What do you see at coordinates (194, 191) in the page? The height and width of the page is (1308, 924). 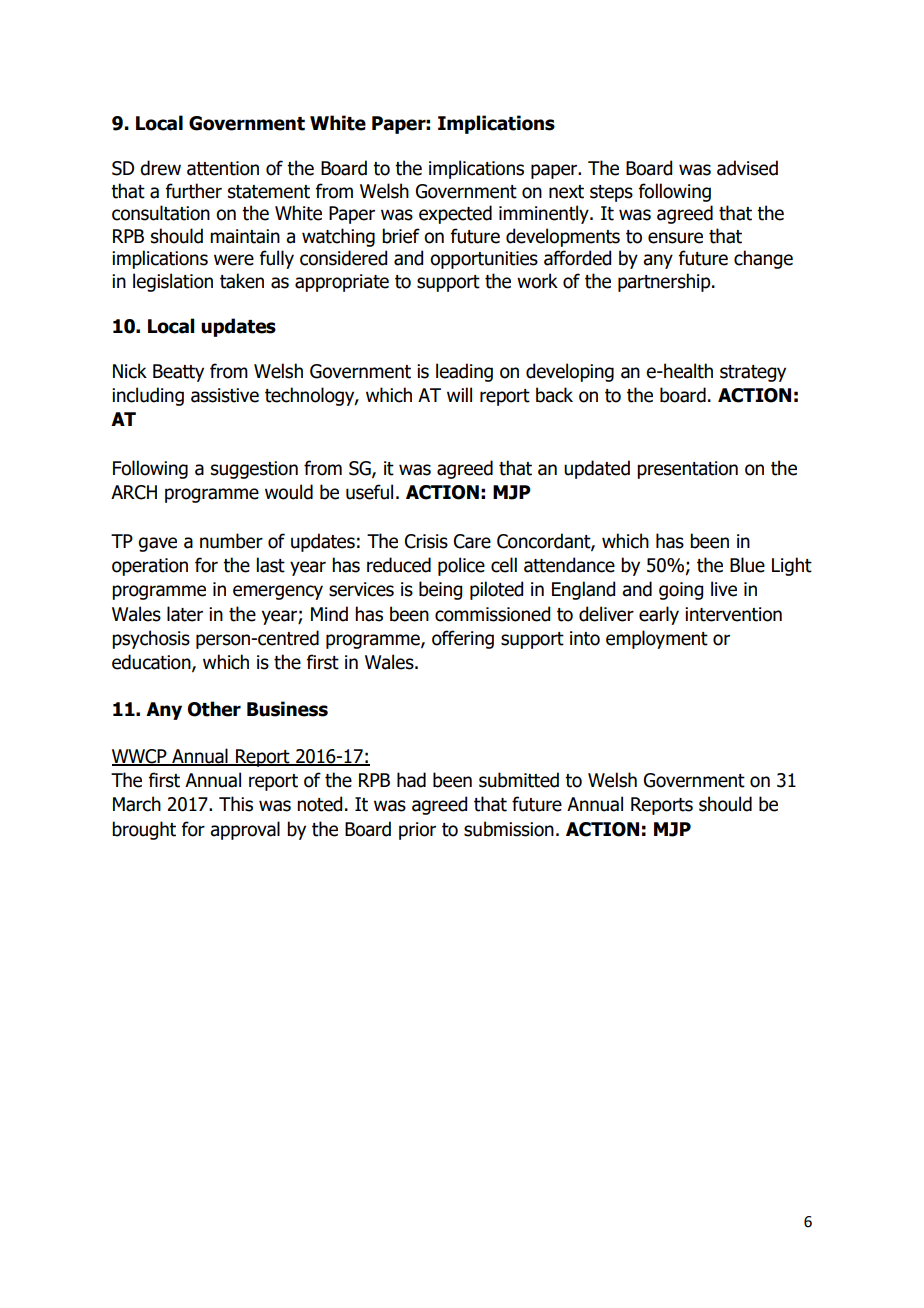 I see `further` at bounding box center [194, 191].
